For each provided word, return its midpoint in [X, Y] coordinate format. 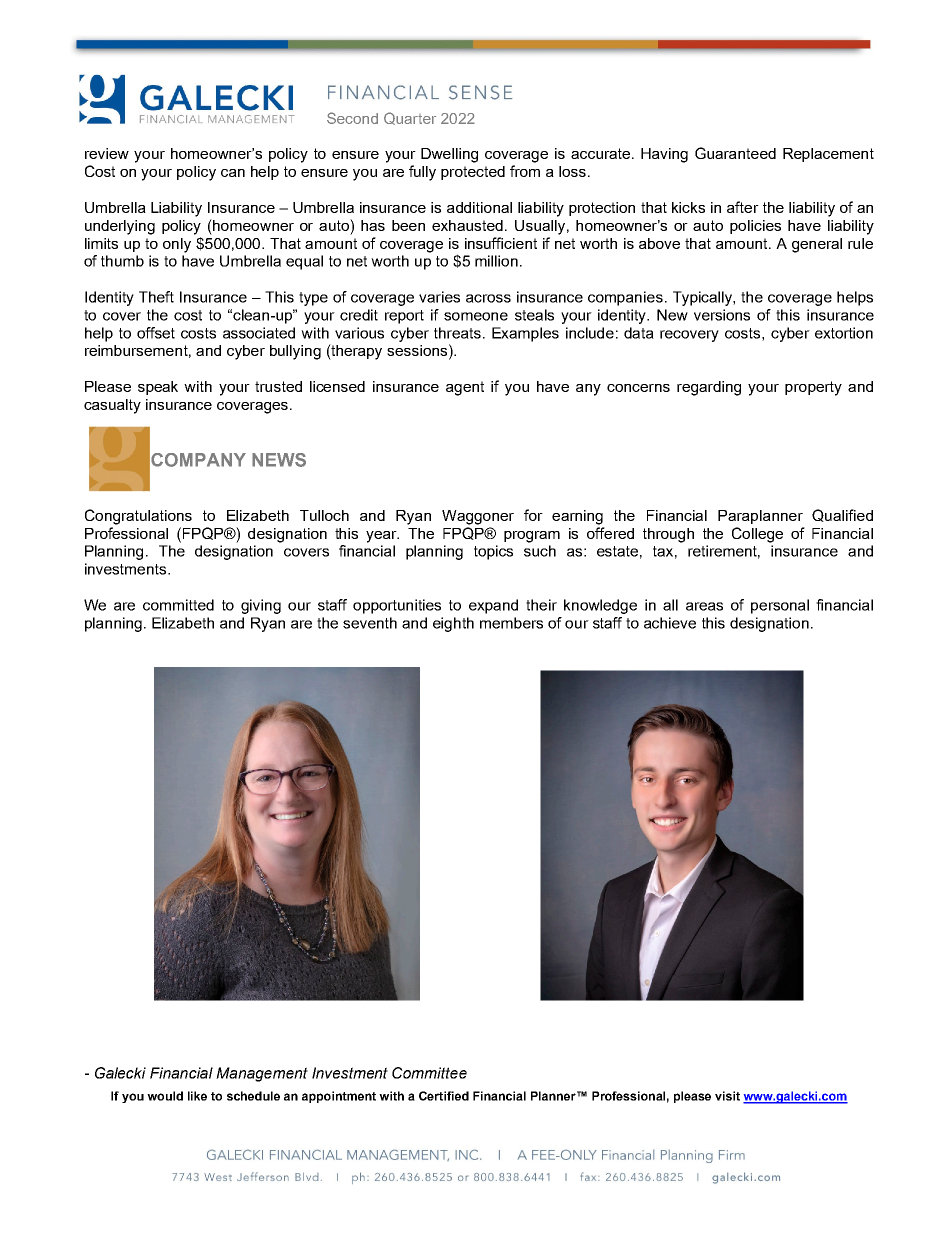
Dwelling [449, 155]
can [233, 173]
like [197, 1096]
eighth [453, 624]
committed [178, 605]
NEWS [279, 460]
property [813, 388]
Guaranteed [735, 153]
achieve [670, 623]
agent [465, 388]
